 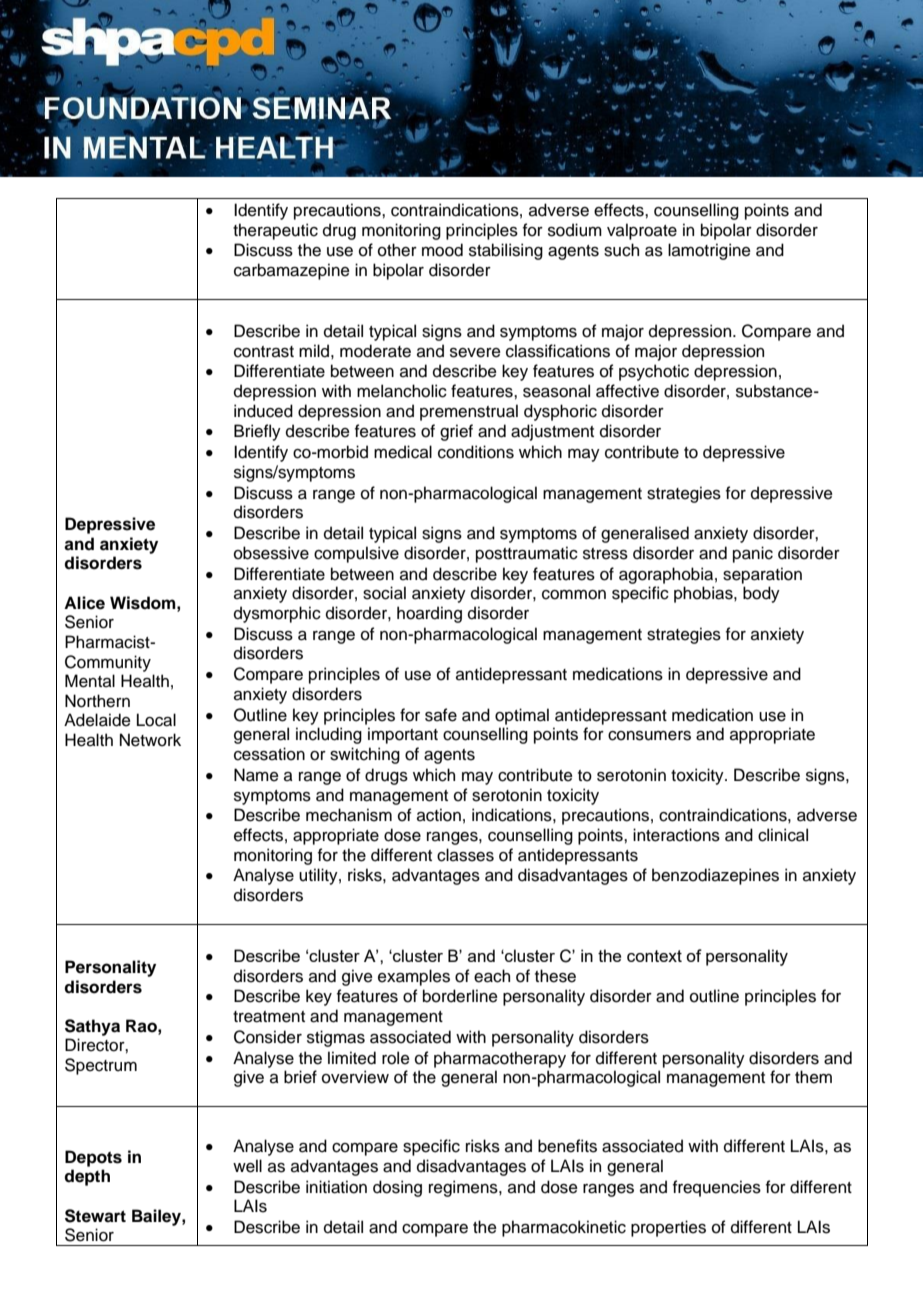 What do you see at coordinates (465, 855) in the screenshot?
I see `classes` at bounding box center [465, 855].
